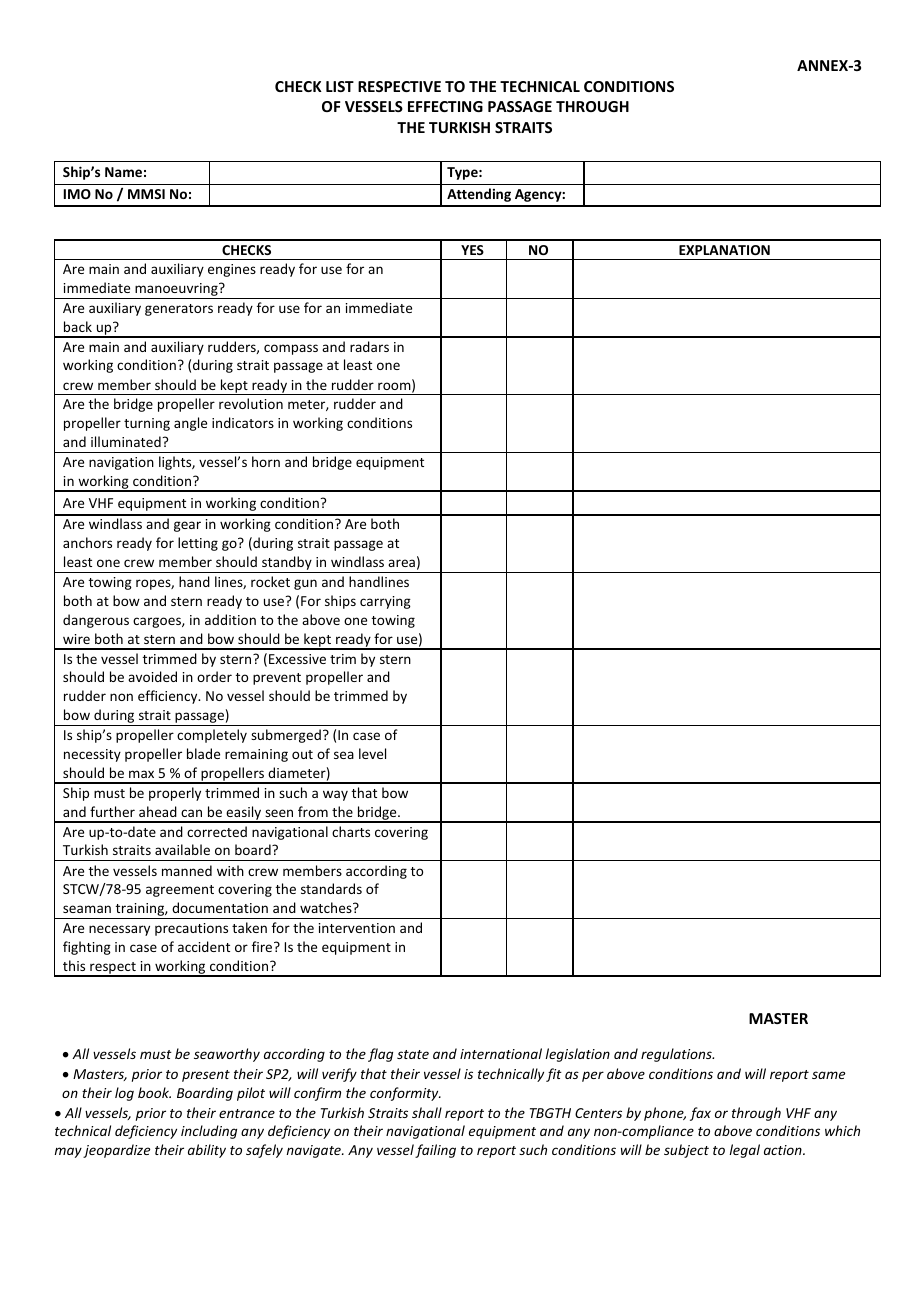 The image size is (924, 1308). Describe the element at coordinates (96, 621) in the screenshot. I see `dangerous` at that location.
